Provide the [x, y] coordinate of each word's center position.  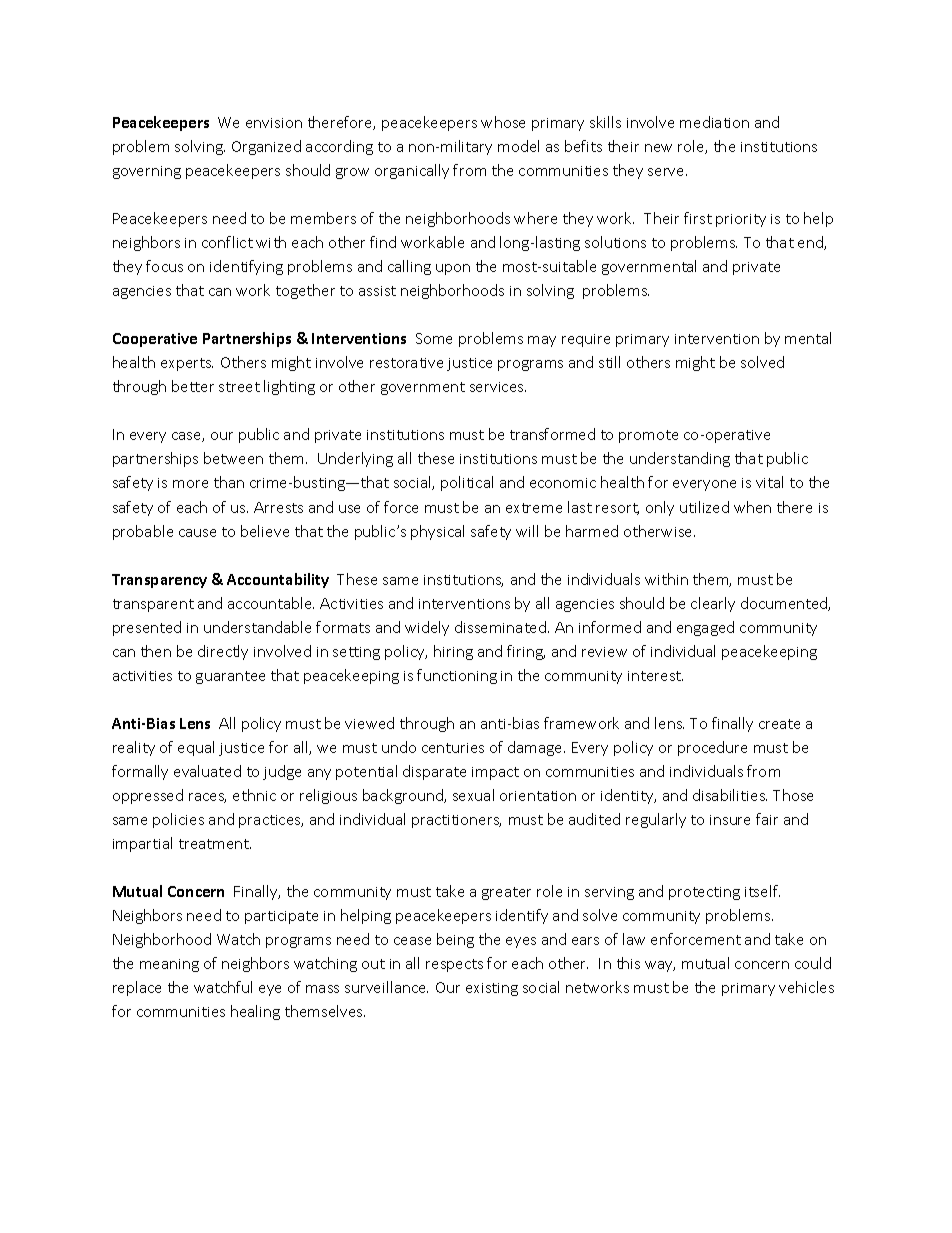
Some [434, 338]
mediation [714, 122]
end [811, 243]
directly [223, 652]
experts [187, 364]
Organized [266, 147]
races [207, 798]
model [518, 146]
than [229, 482]
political [467, 483]
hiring [453, 652]
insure [730, 820]
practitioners [456, 821]
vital [769, 482]
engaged [705, 628]
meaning [169, 965]
